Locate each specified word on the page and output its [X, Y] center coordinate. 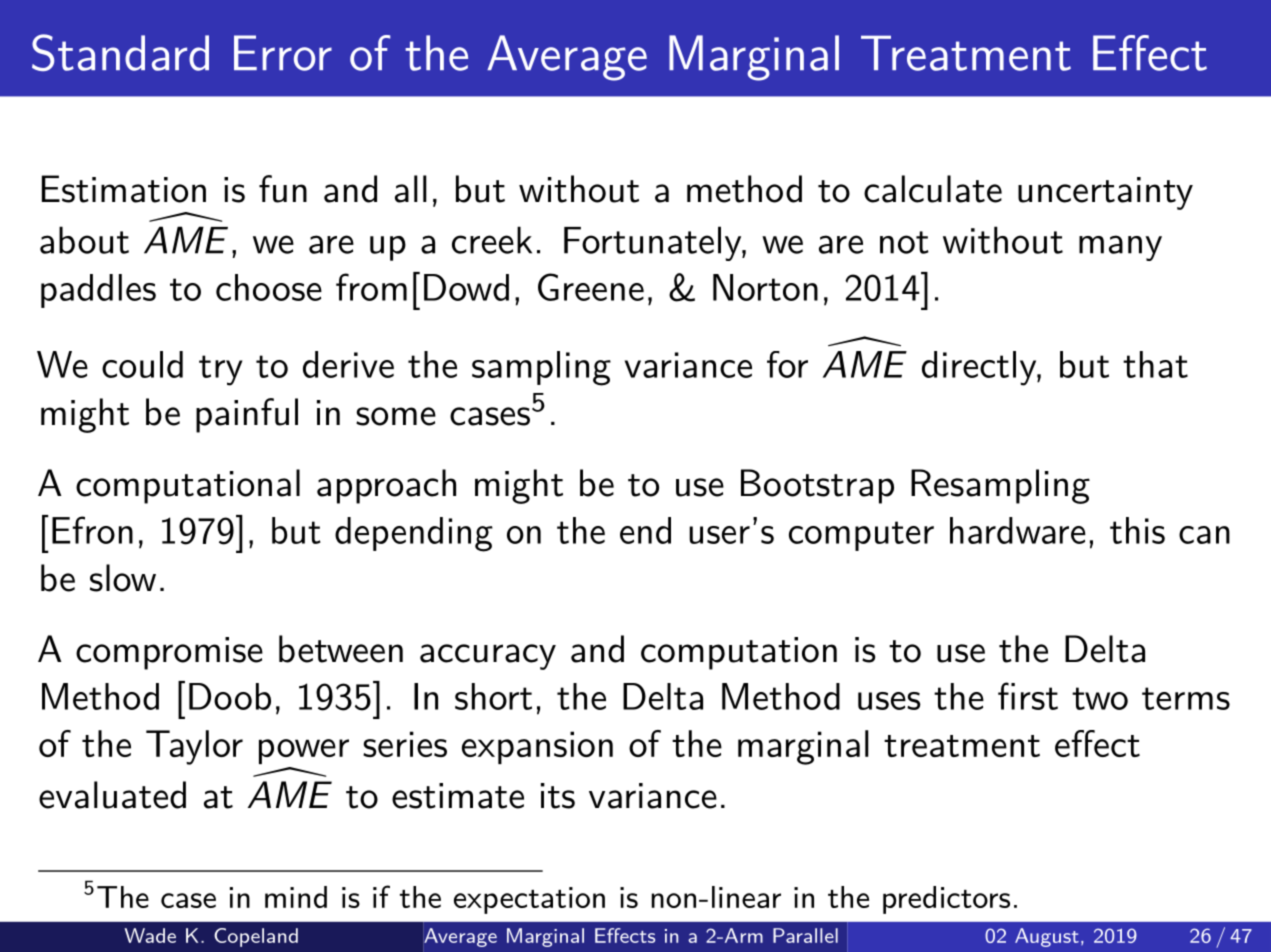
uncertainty [1105, 193]
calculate [933, 189]
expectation [529, 900]
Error [283, 53]
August [1047, 937]
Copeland [256, 937]
